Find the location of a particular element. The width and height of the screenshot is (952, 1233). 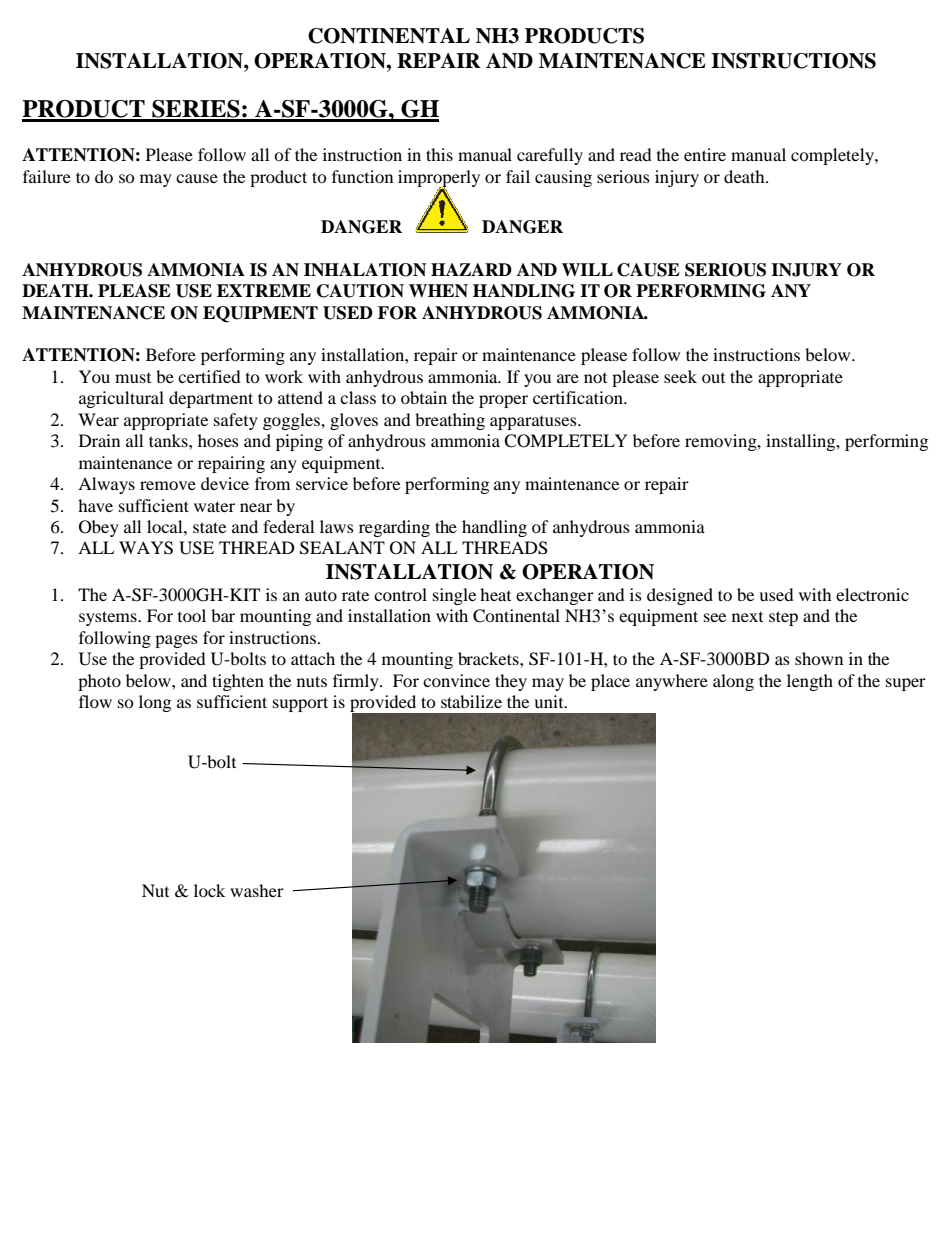

they is located at coordinates (511, 682).
